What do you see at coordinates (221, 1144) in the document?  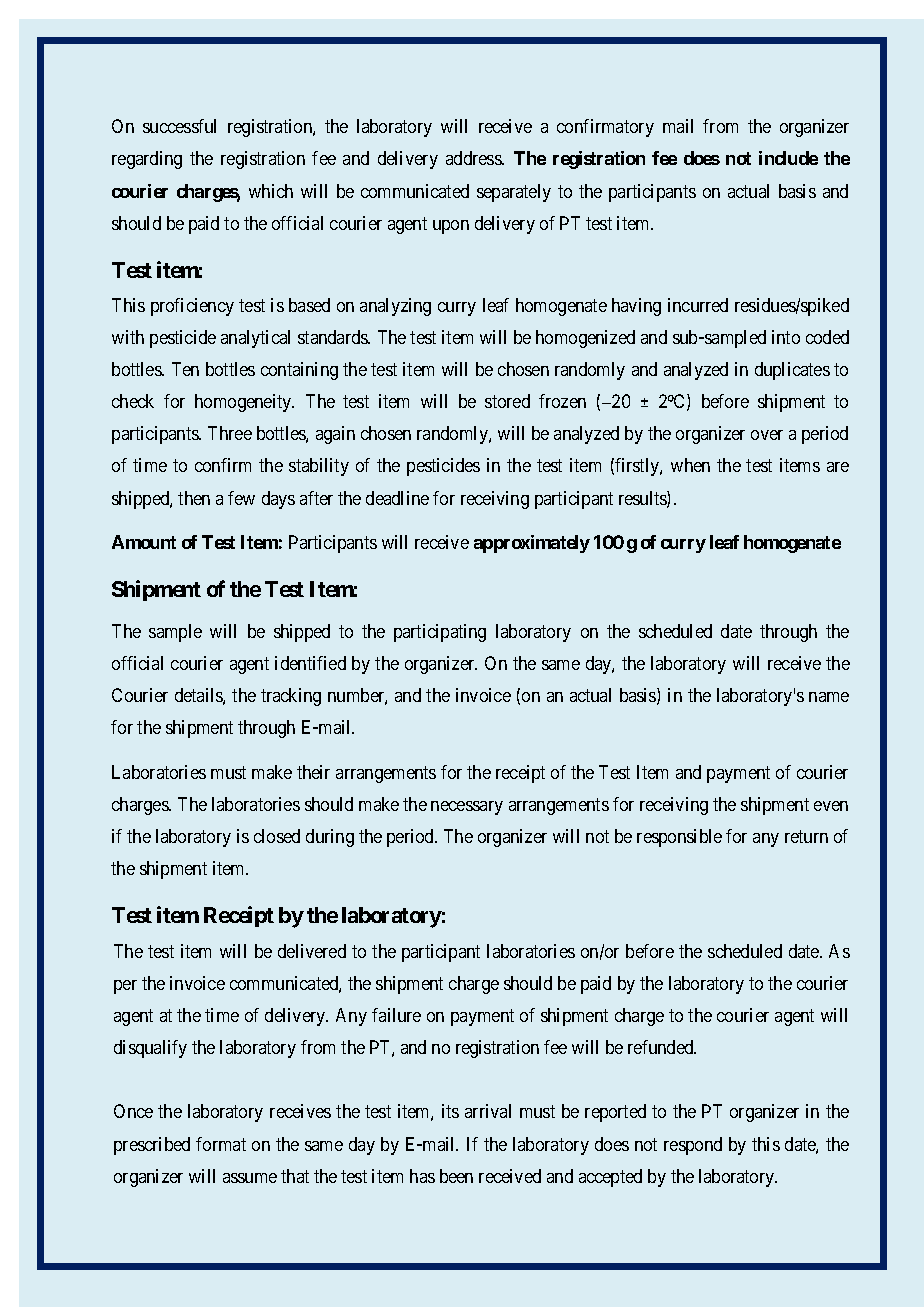 I see `format` at bounding box center [221, 1144].
